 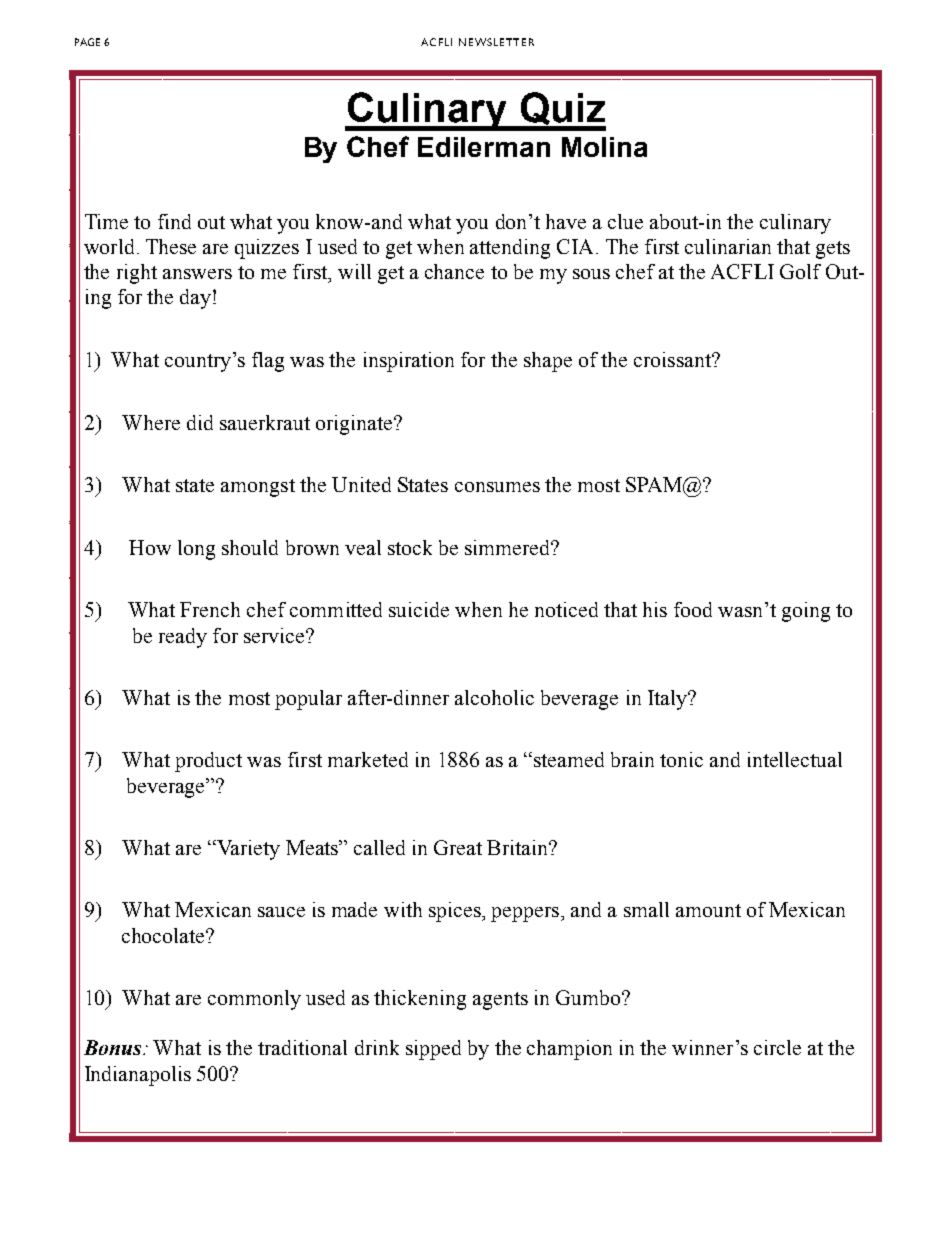 What do you see at coordinates (138, 1076) in the screenshot?
I see `Indianapolis` at bounding box center [138, 1076].
